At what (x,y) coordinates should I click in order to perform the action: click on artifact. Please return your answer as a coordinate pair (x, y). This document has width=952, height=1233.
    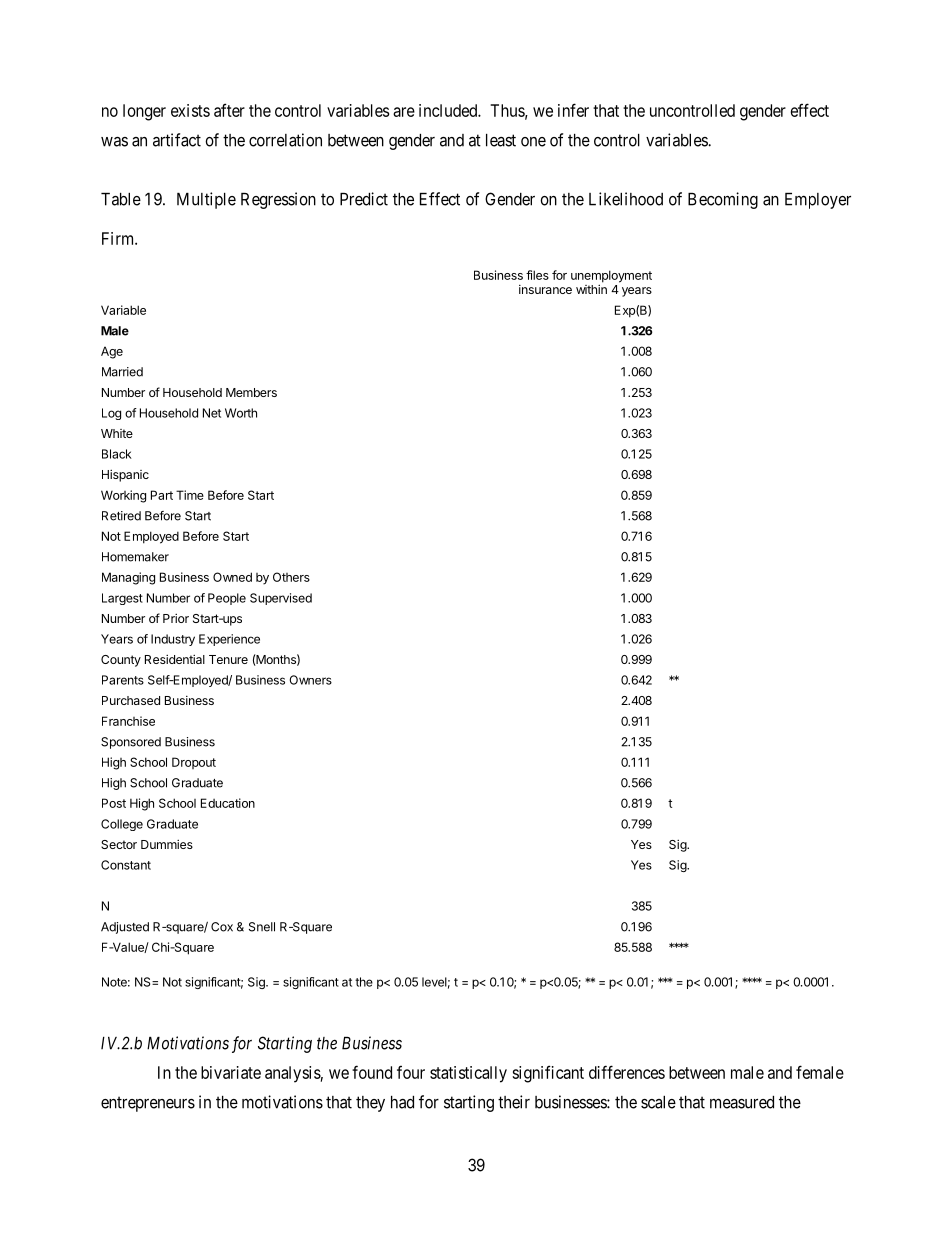
    Looking at the image, I should click on (177, 140).
